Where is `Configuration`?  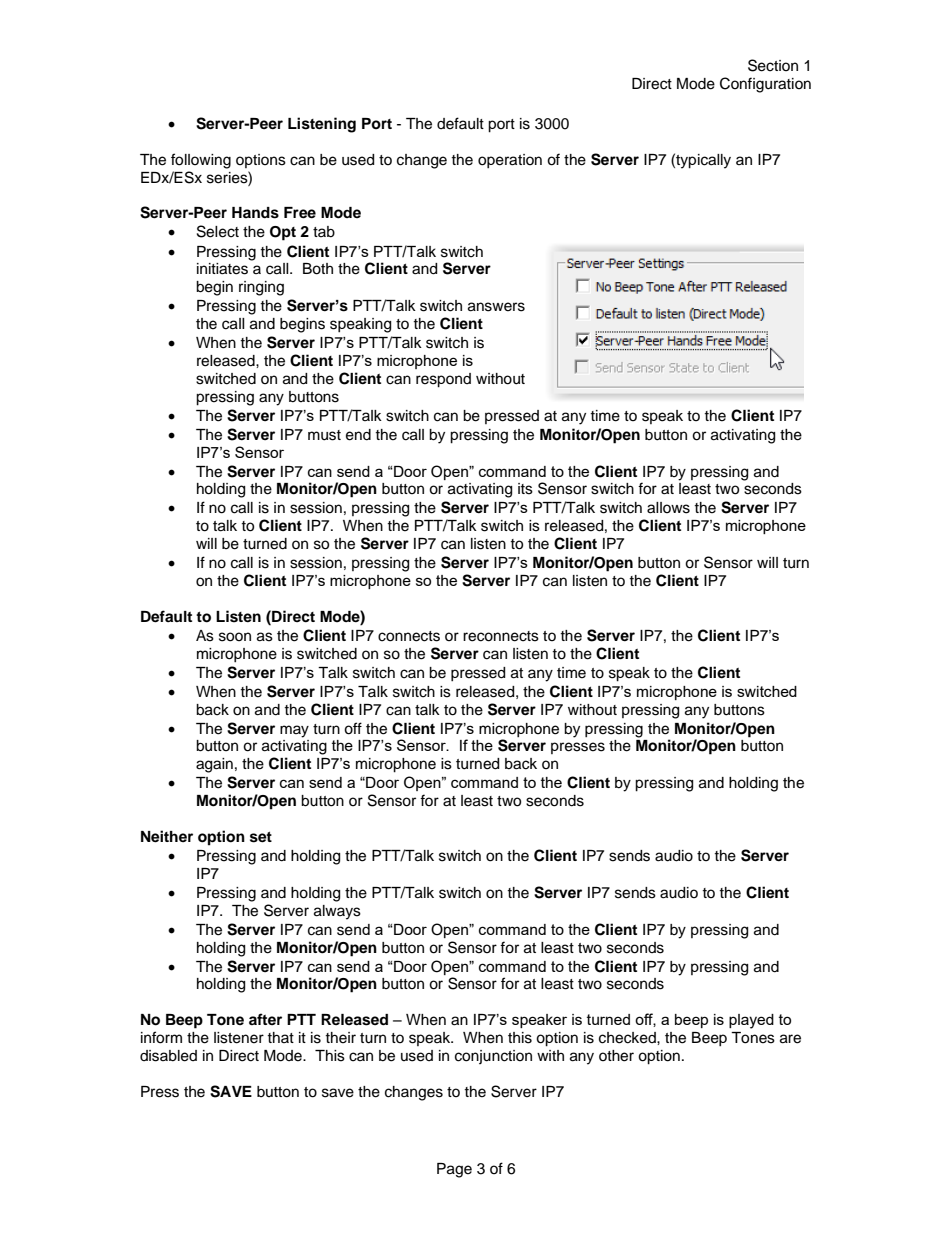 Configuration is located at coordinates (765, 85).
